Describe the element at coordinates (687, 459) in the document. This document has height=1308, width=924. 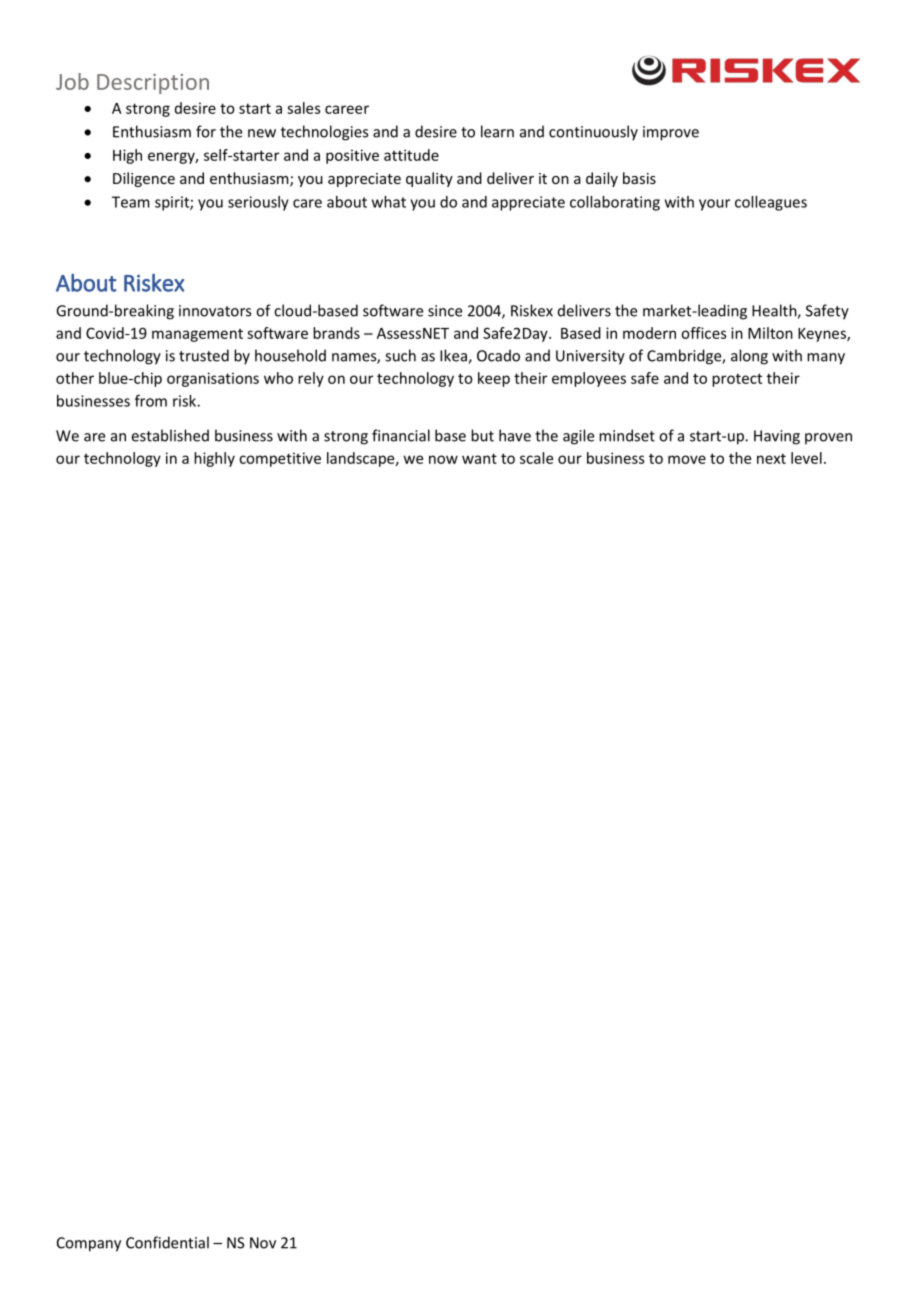
I see `move` at that location.
